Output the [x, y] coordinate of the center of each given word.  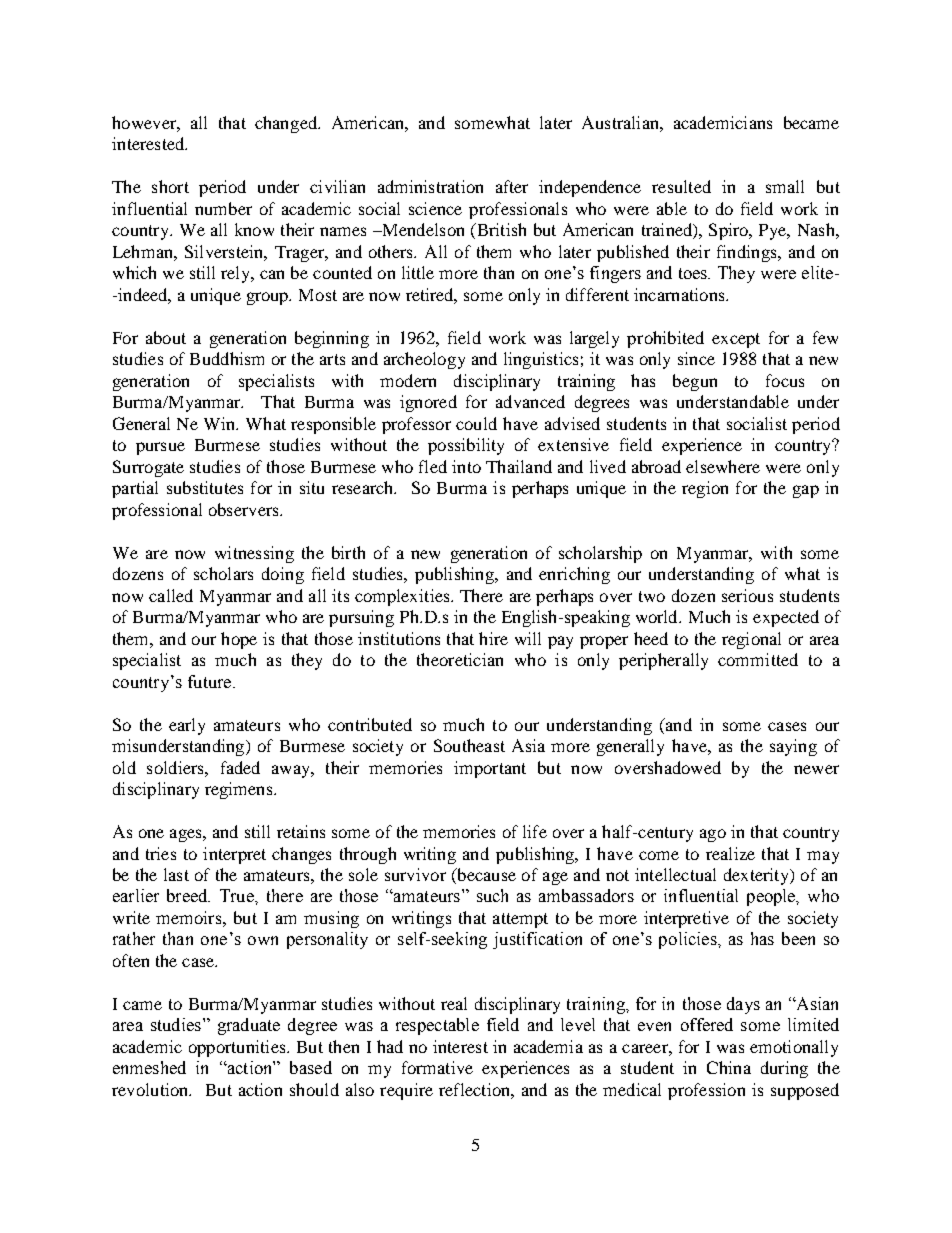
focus [785, 380]
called [171, 595]
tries [161, 853]
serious [747, 595]
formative [437, 1067]
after [512, 186]
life [535, 831]
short [170, 186]
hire [493, 638]
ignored [428, 403]
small [785, 186]
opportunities [238, 1048]
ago [713, 835]
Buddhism [227, 358]
